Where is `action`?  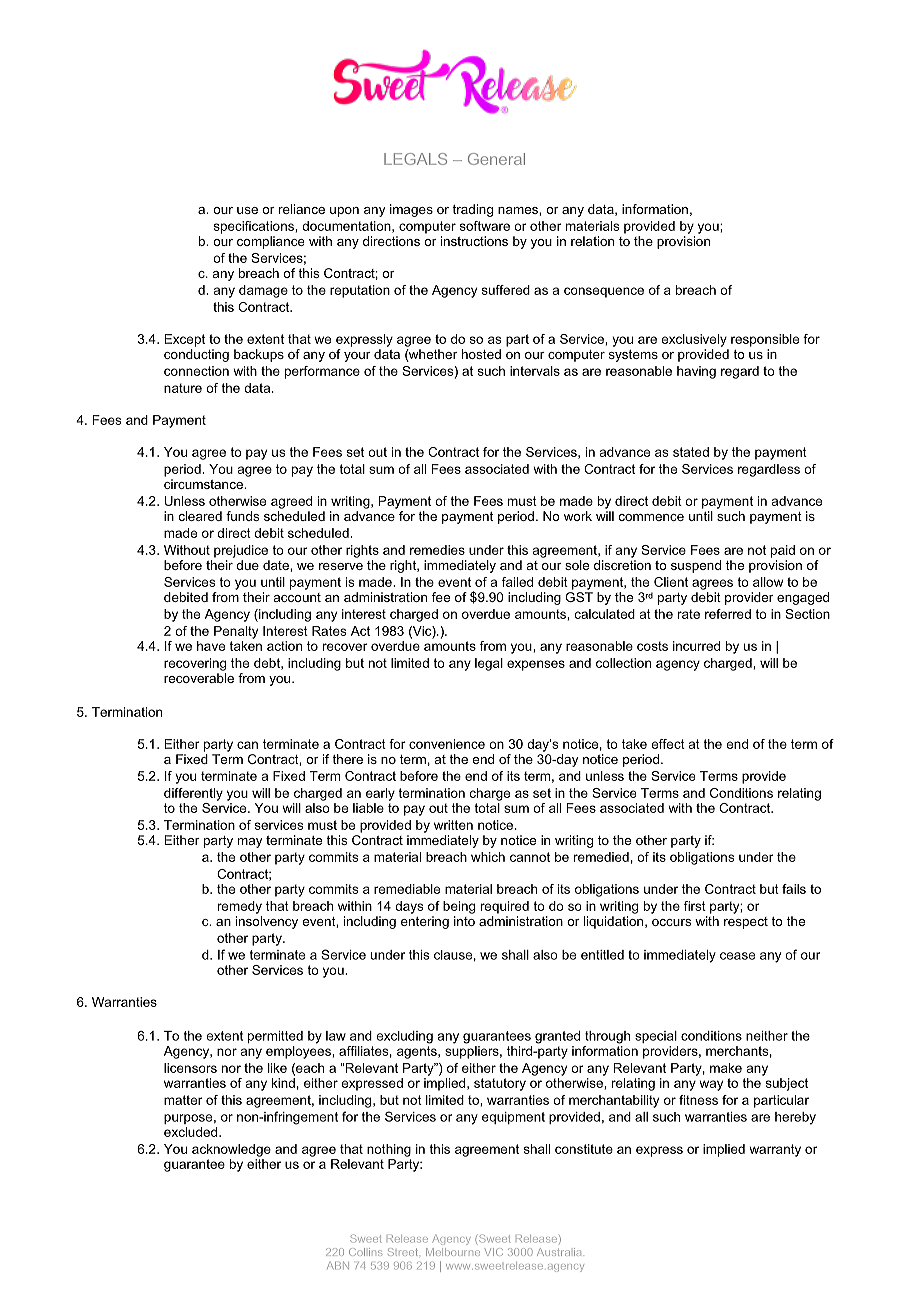
action is located at coordinates (284, 646).
